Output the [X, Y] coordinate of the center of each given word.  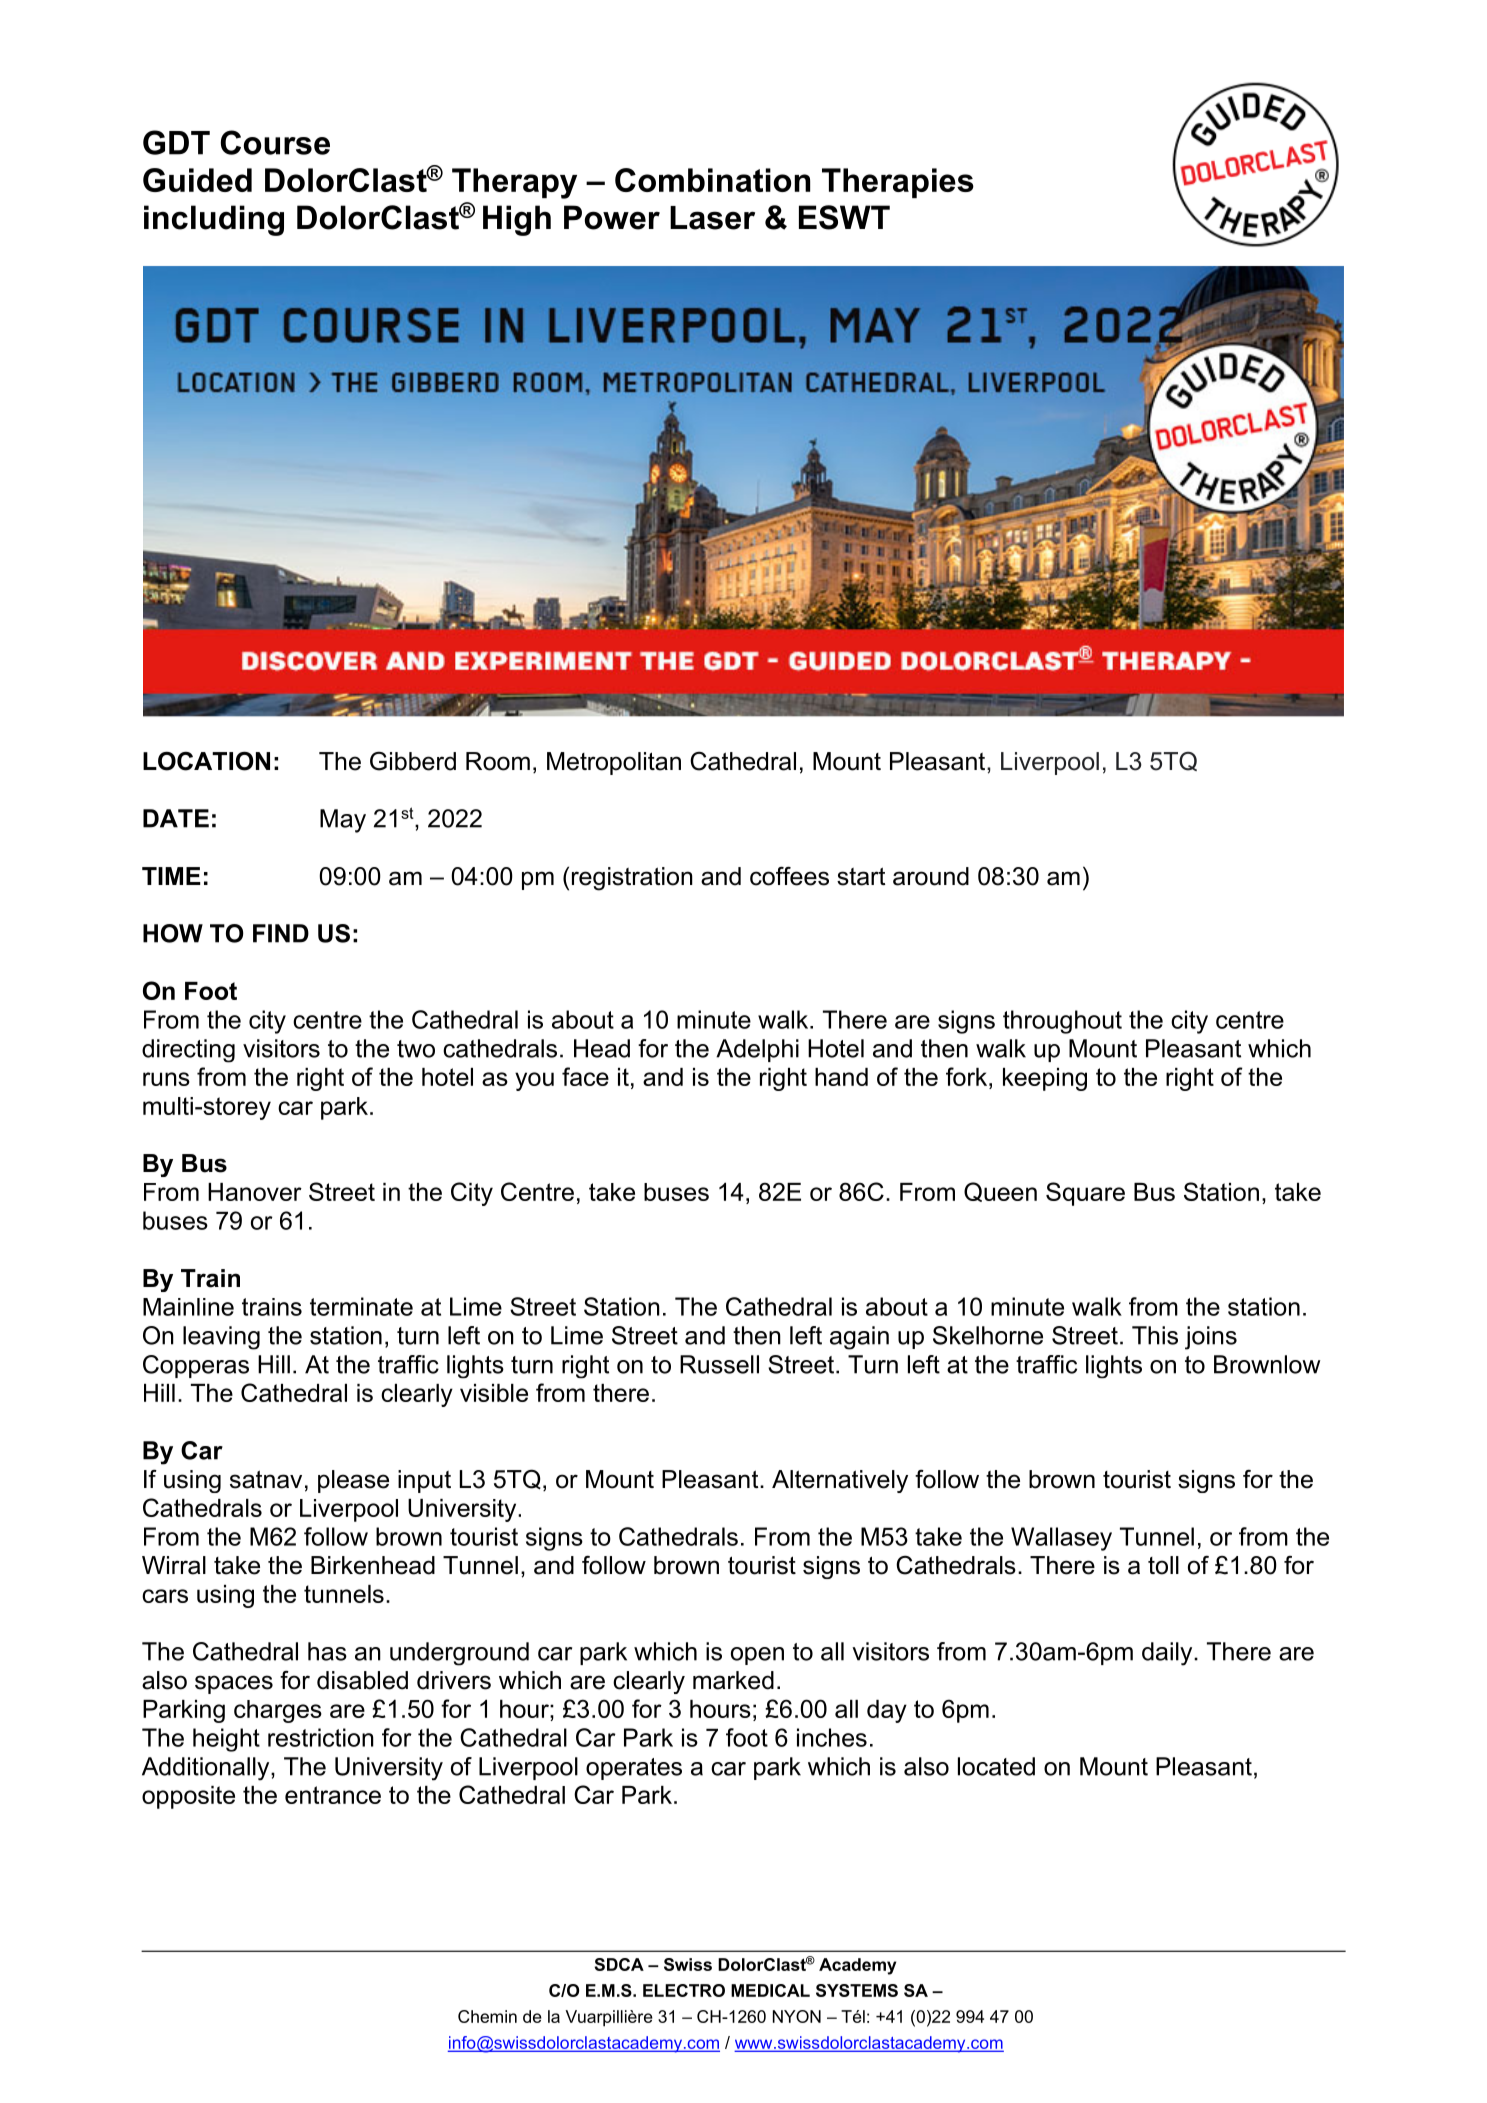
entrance [333, 1795]
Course [275, 142]
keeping [1045, 1079]
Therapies [898, 183]
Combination [712, 180]
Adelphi [757, 1050]
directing [188, 1051]
